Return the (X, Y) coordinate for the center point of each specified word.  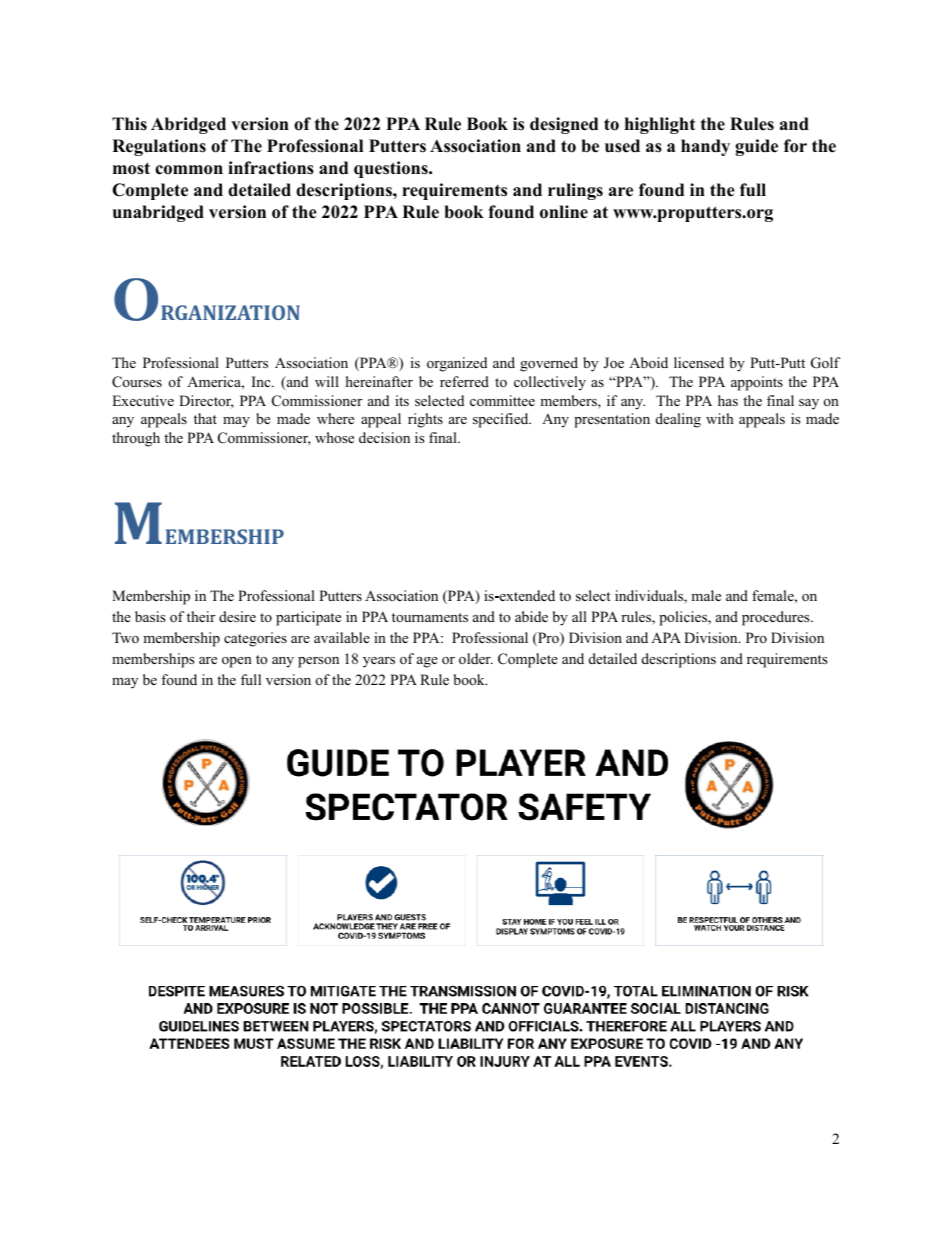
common (189, 170)
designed (564, 125)
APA (666, 637)
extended (526, 595)
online (564, 212)
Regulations (159, 147)
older (476, 658)
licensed (699, 362)
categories (255, 639)
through (136, 439)
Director (206, 402)
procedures (777, 618)
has (728, 400)
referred (464, 381)
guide (756, 147)
